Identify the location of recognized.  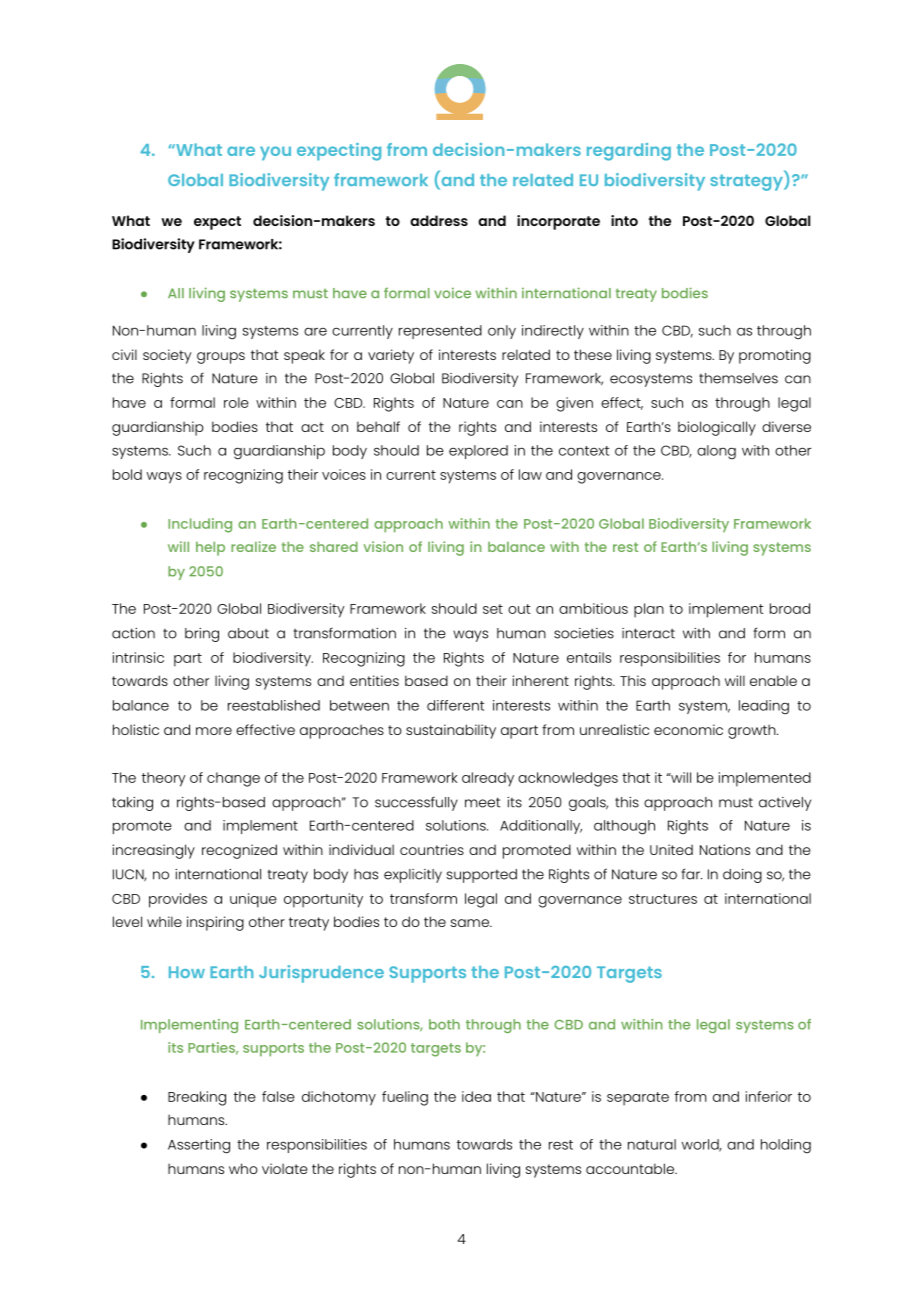
(239, 851).
